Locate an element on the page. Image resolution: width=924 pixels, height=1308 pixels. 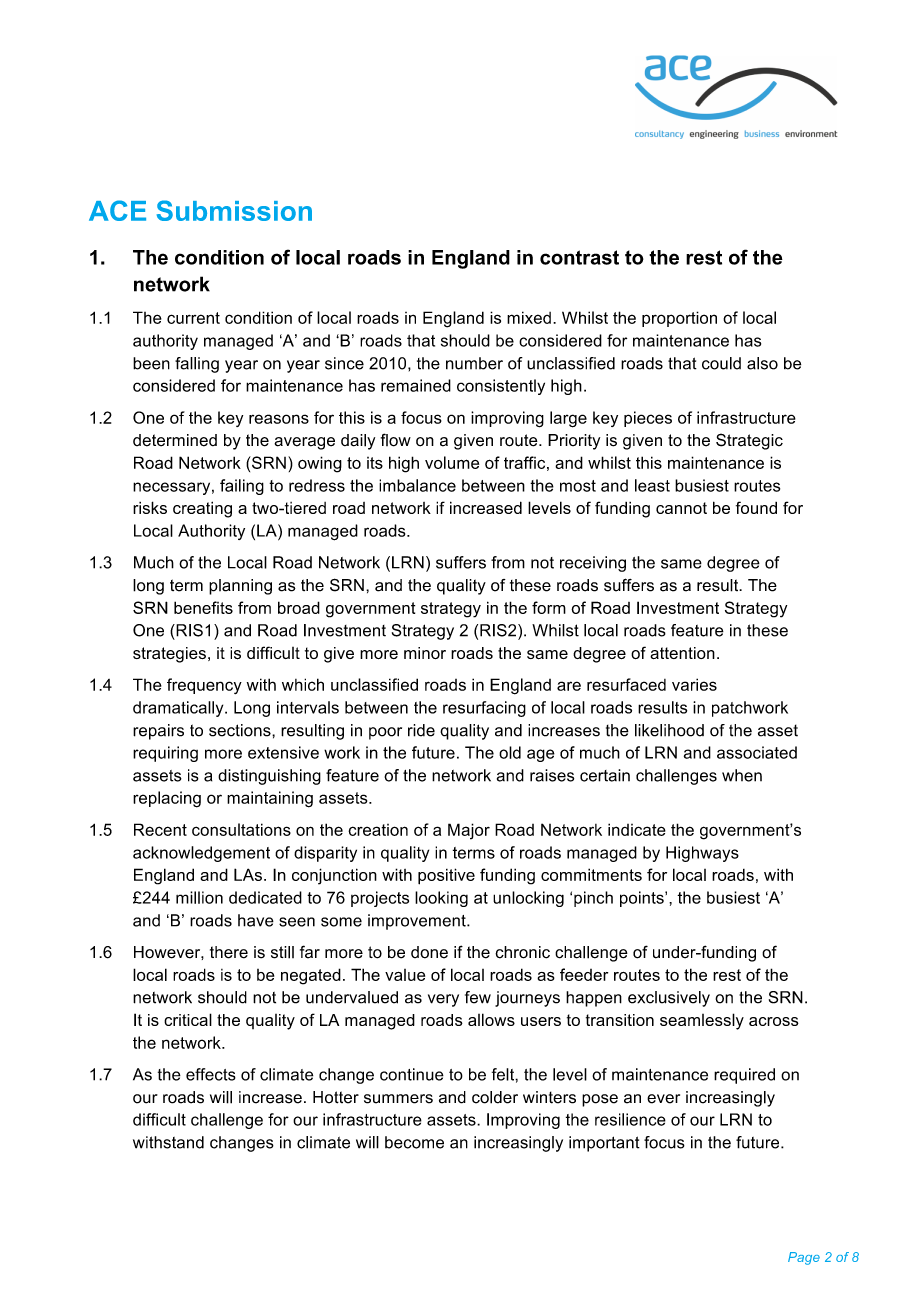
Page is located at coordinates (804, 1258).
